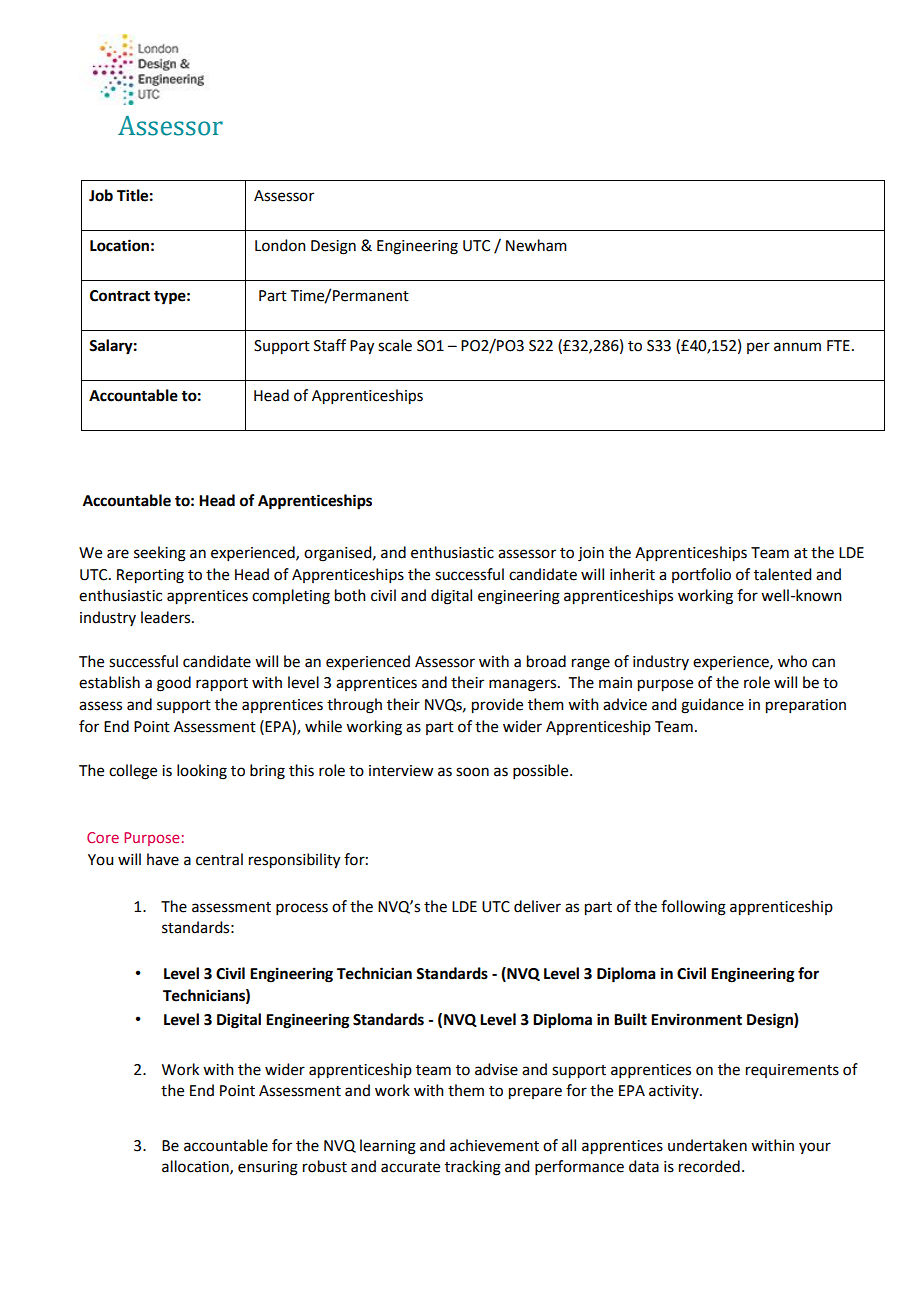 The height and width of the screenshot is (1309, 924). What do you see at coordinates (163, 859) in the screenshot?
I see `have` at bounding box center [163, 859].
